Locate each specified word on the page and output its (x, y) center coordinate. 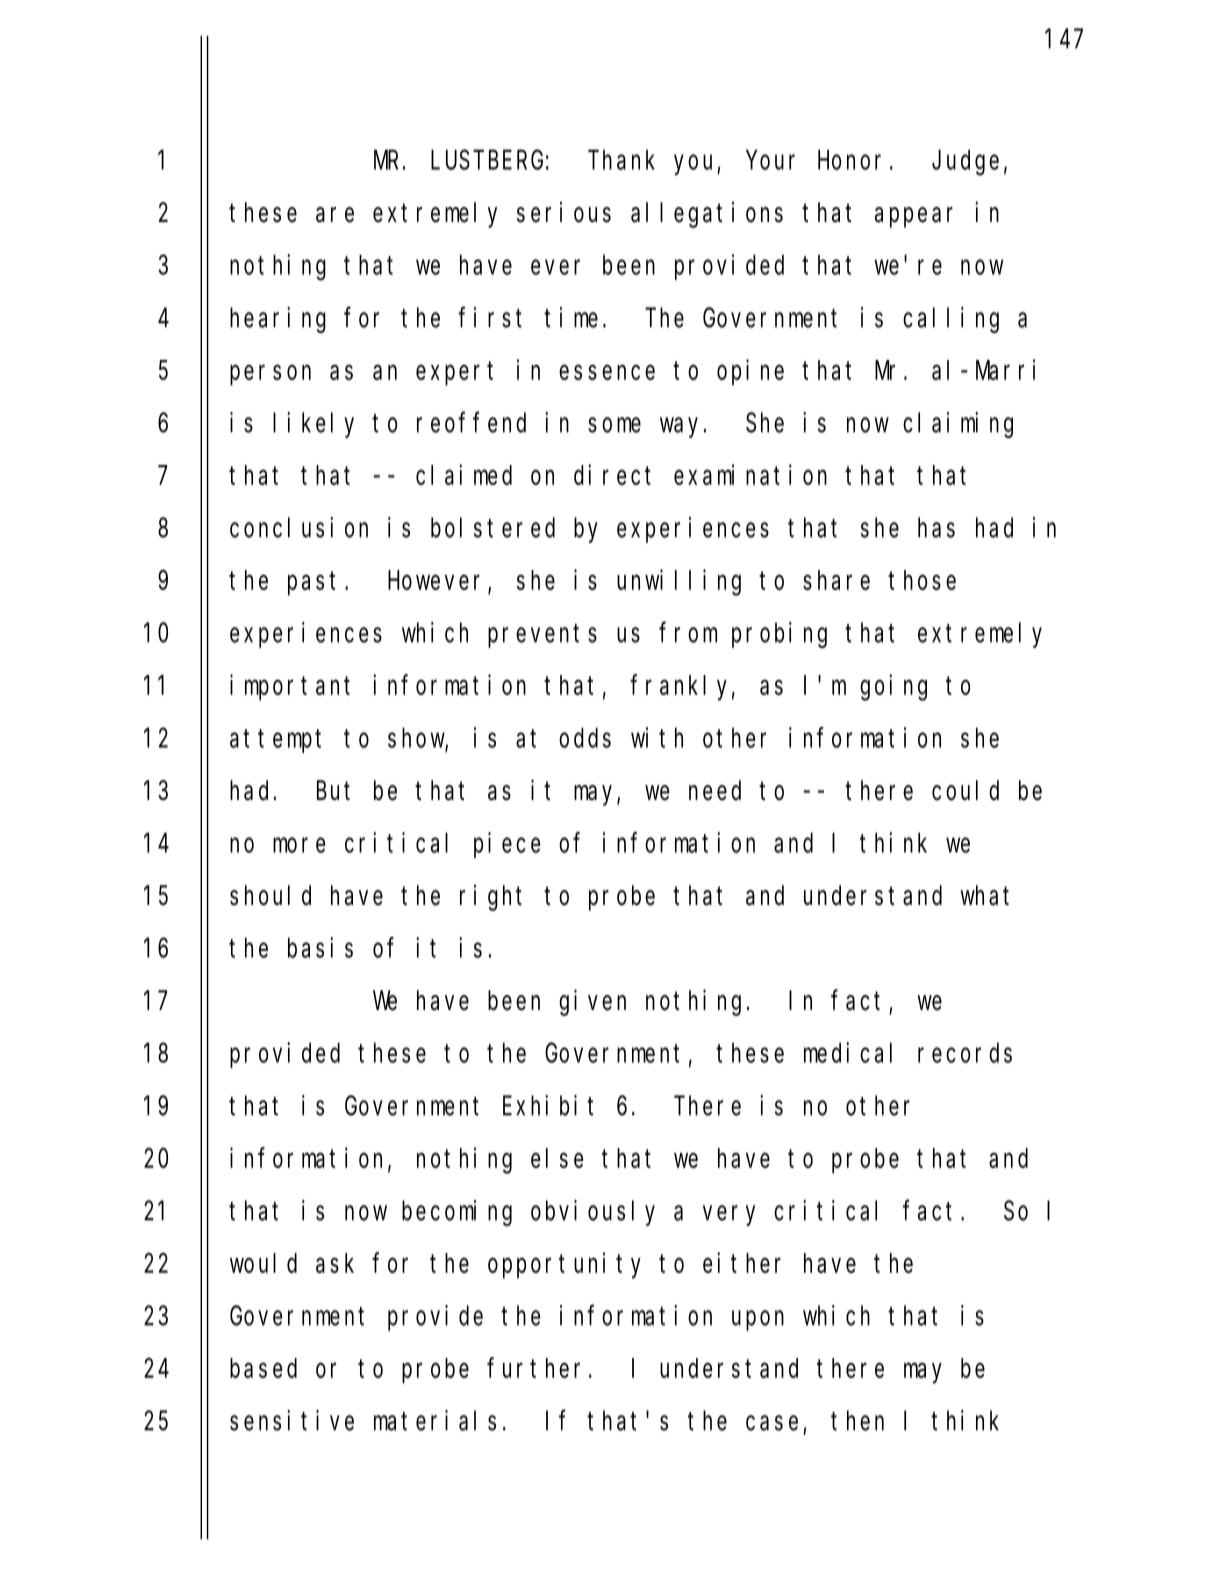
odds (585, 738)
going (893, 688)
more (299, 845)
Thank (621, 160)
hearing (278, 320)
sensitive (292, 1420)
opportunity (564, 1265)
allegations (707, 215)
